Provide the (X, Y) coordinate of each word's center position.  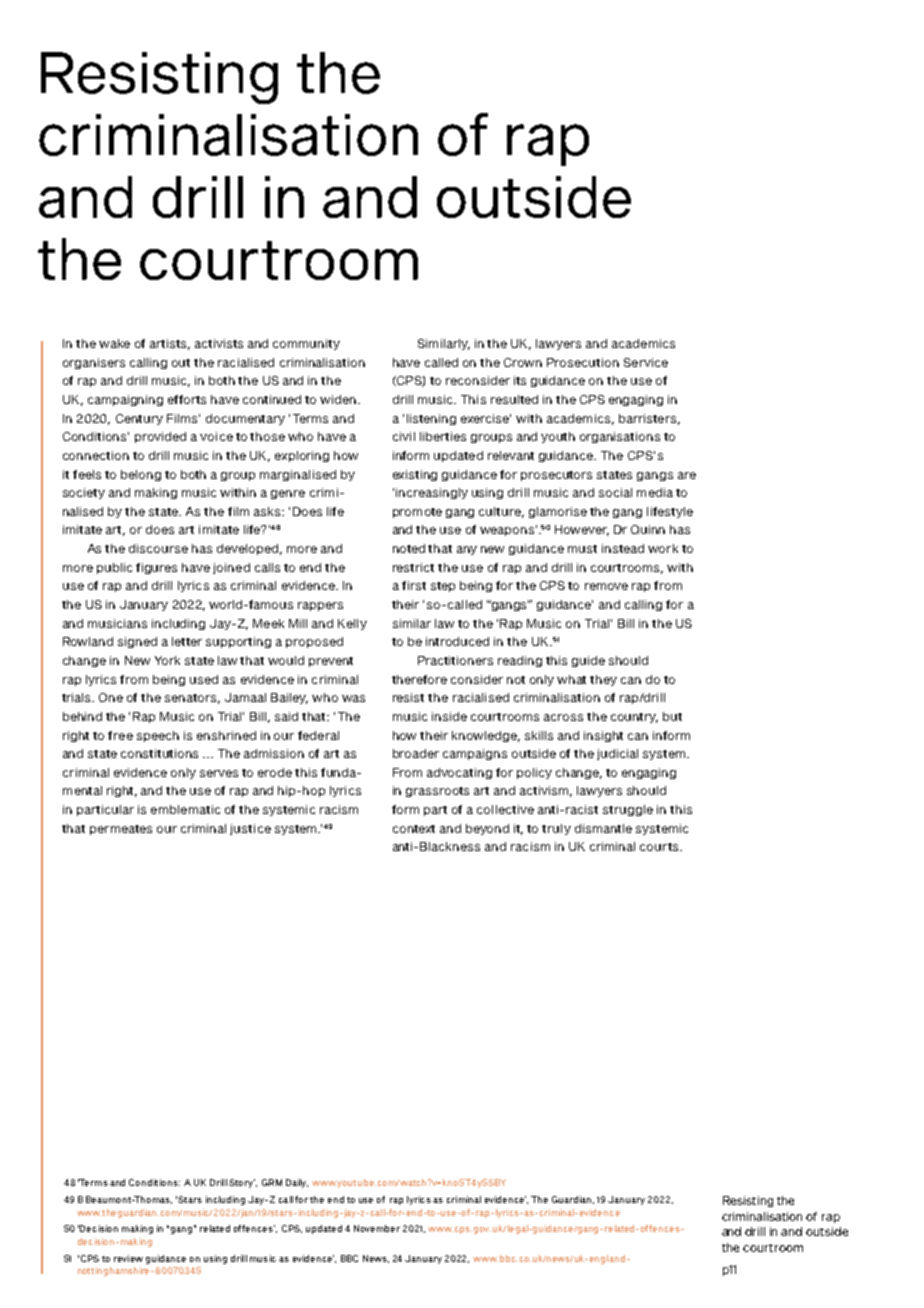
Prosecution (583, 362)
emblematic (185, 809)
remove (606, 586)
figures (156, 568)
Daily (297, 1183)
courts (660, 847)
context (414, 829)
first (414, 585)
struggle (628, 810)
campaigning (125, 400)
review (128, 1258)
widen (339, 399)
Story (242, 1183)
